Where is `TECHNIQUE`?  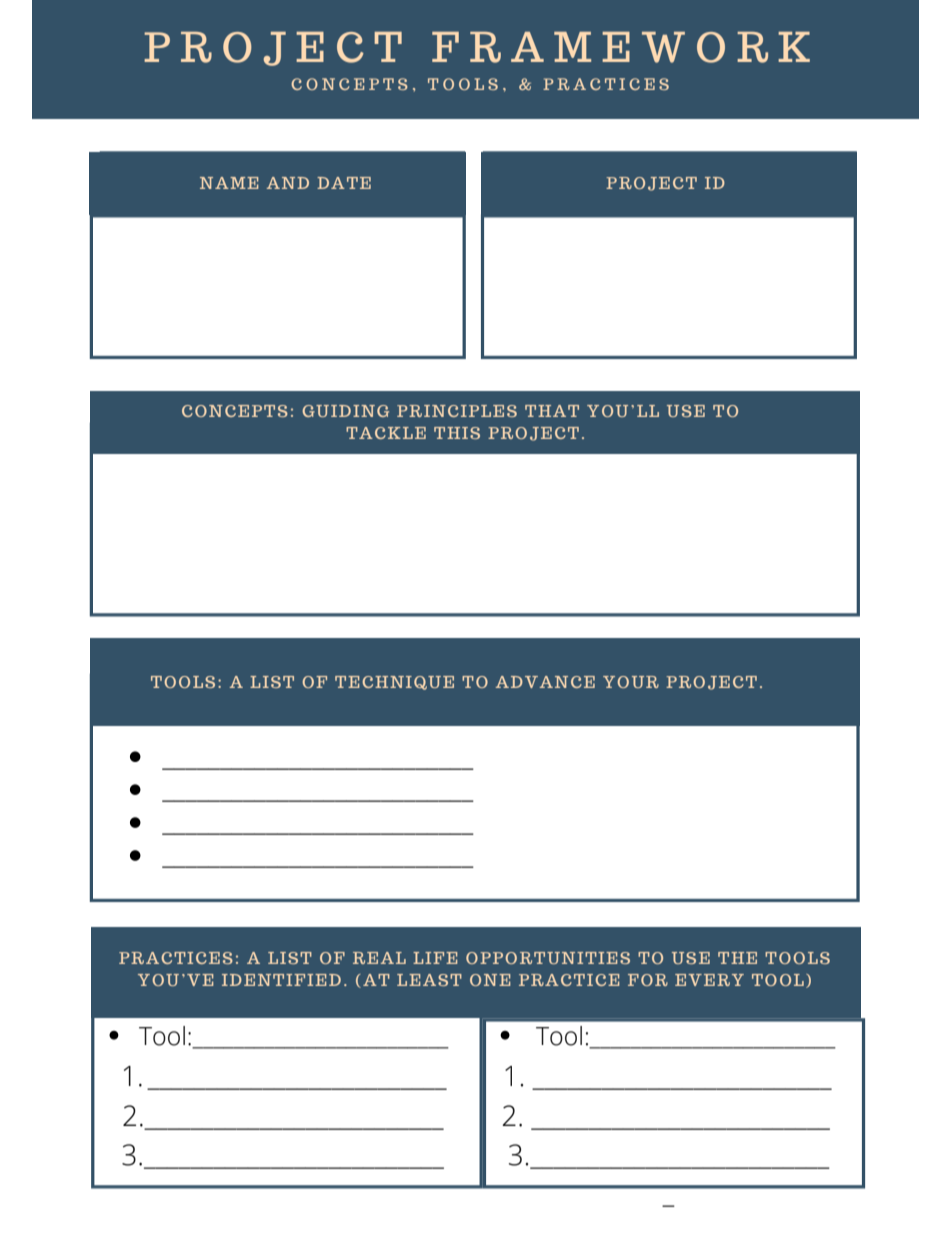 TECHNIQUE is located at coordinates (394, 683).
